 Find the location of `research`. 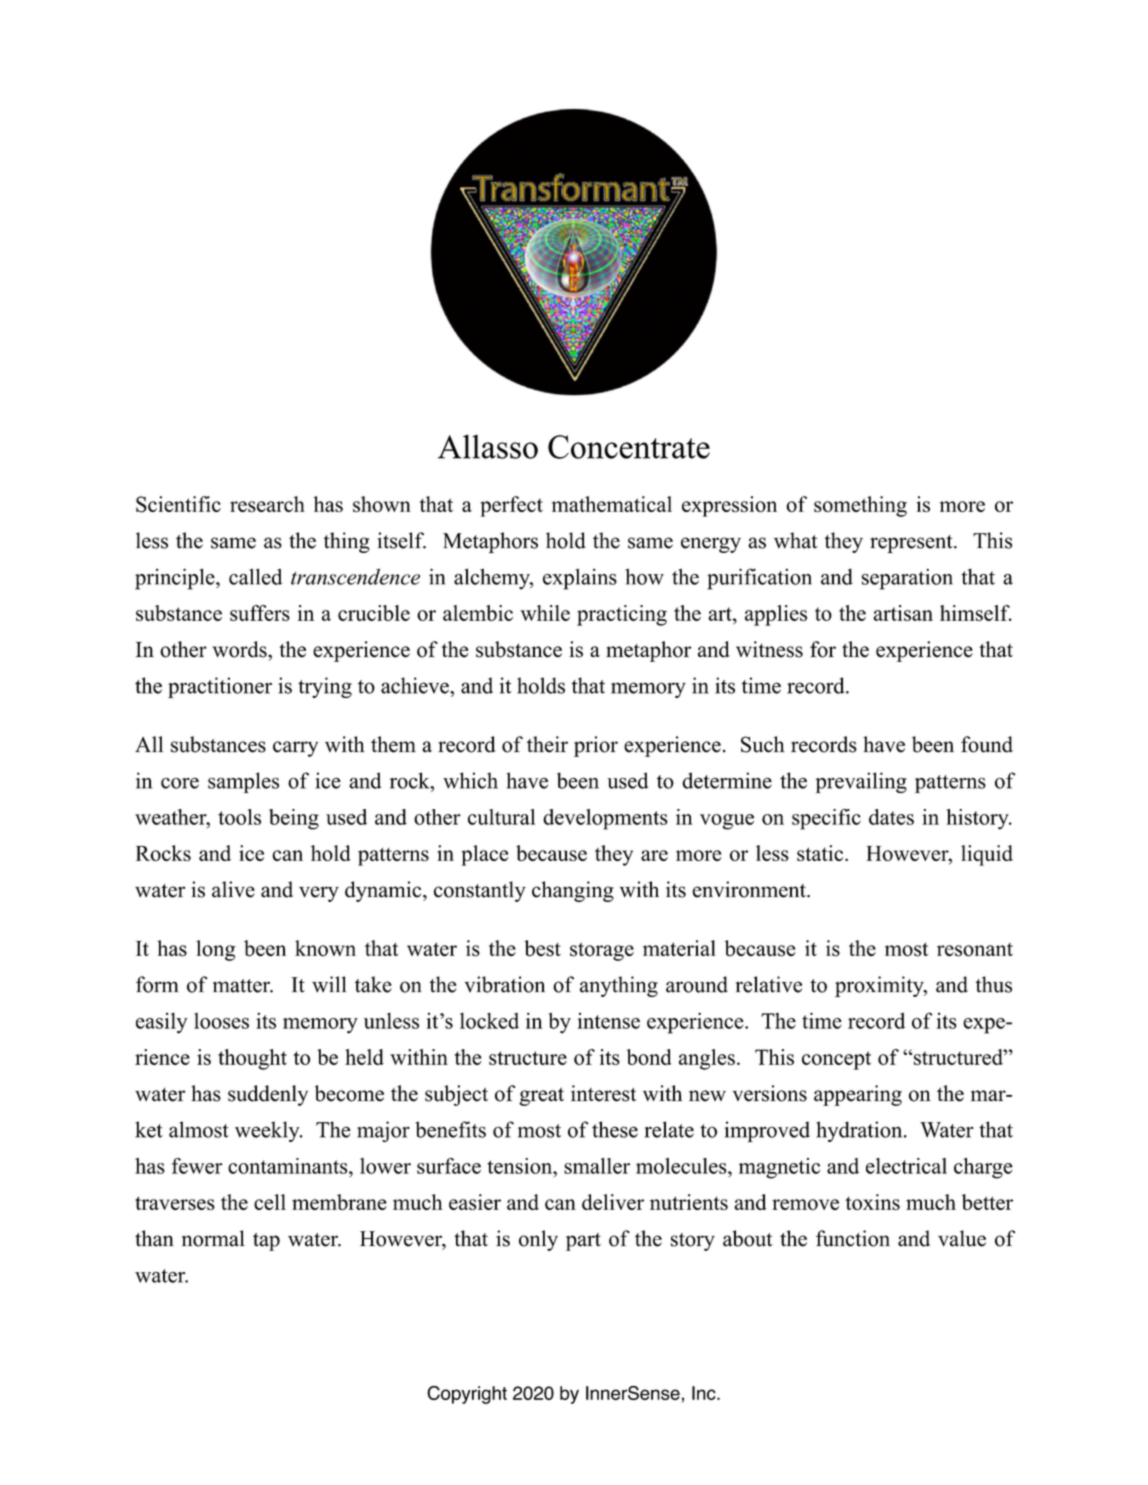

research is located at coordinates (267, 504).
